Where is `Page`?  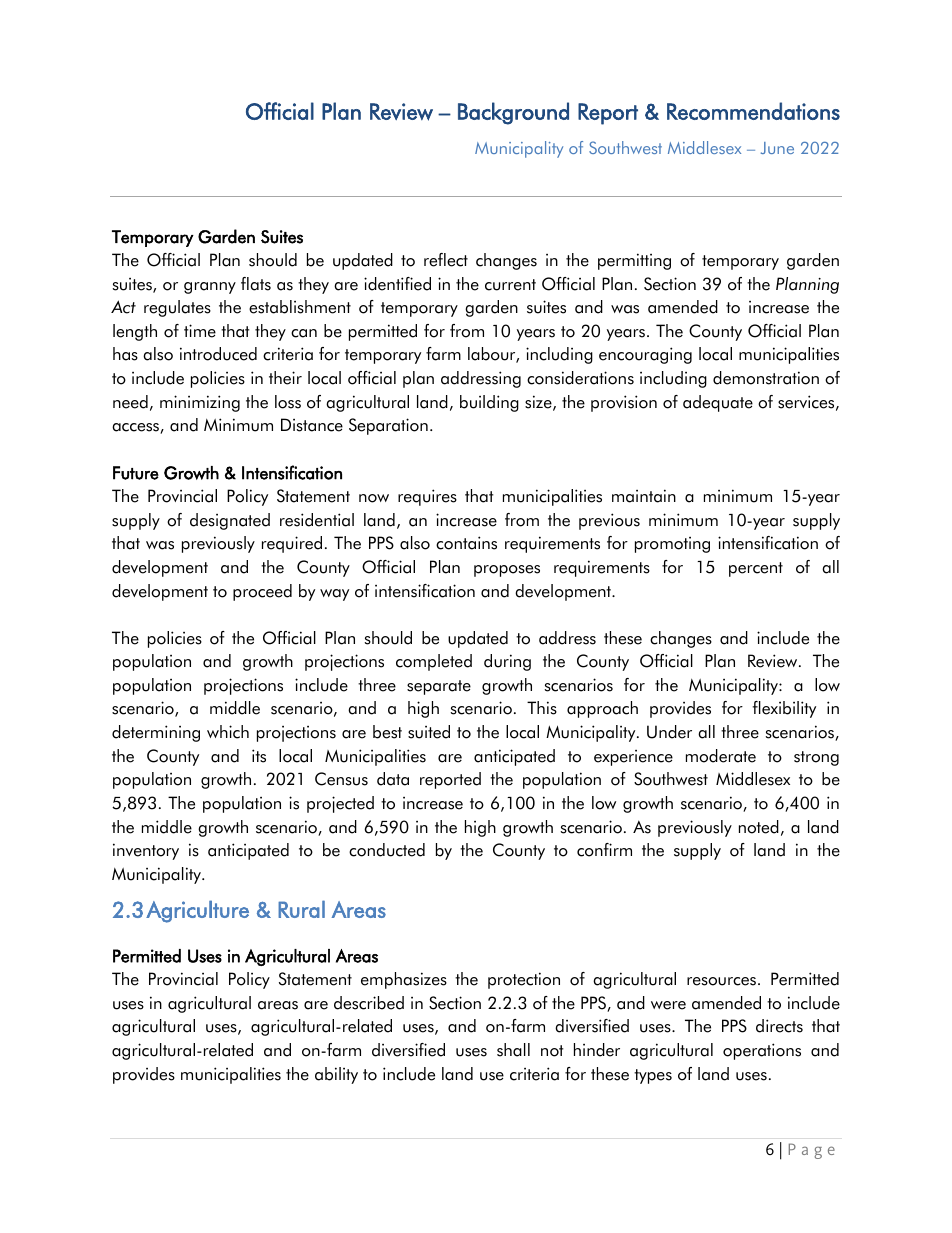
Page is located at coordinates (812, 1151).
